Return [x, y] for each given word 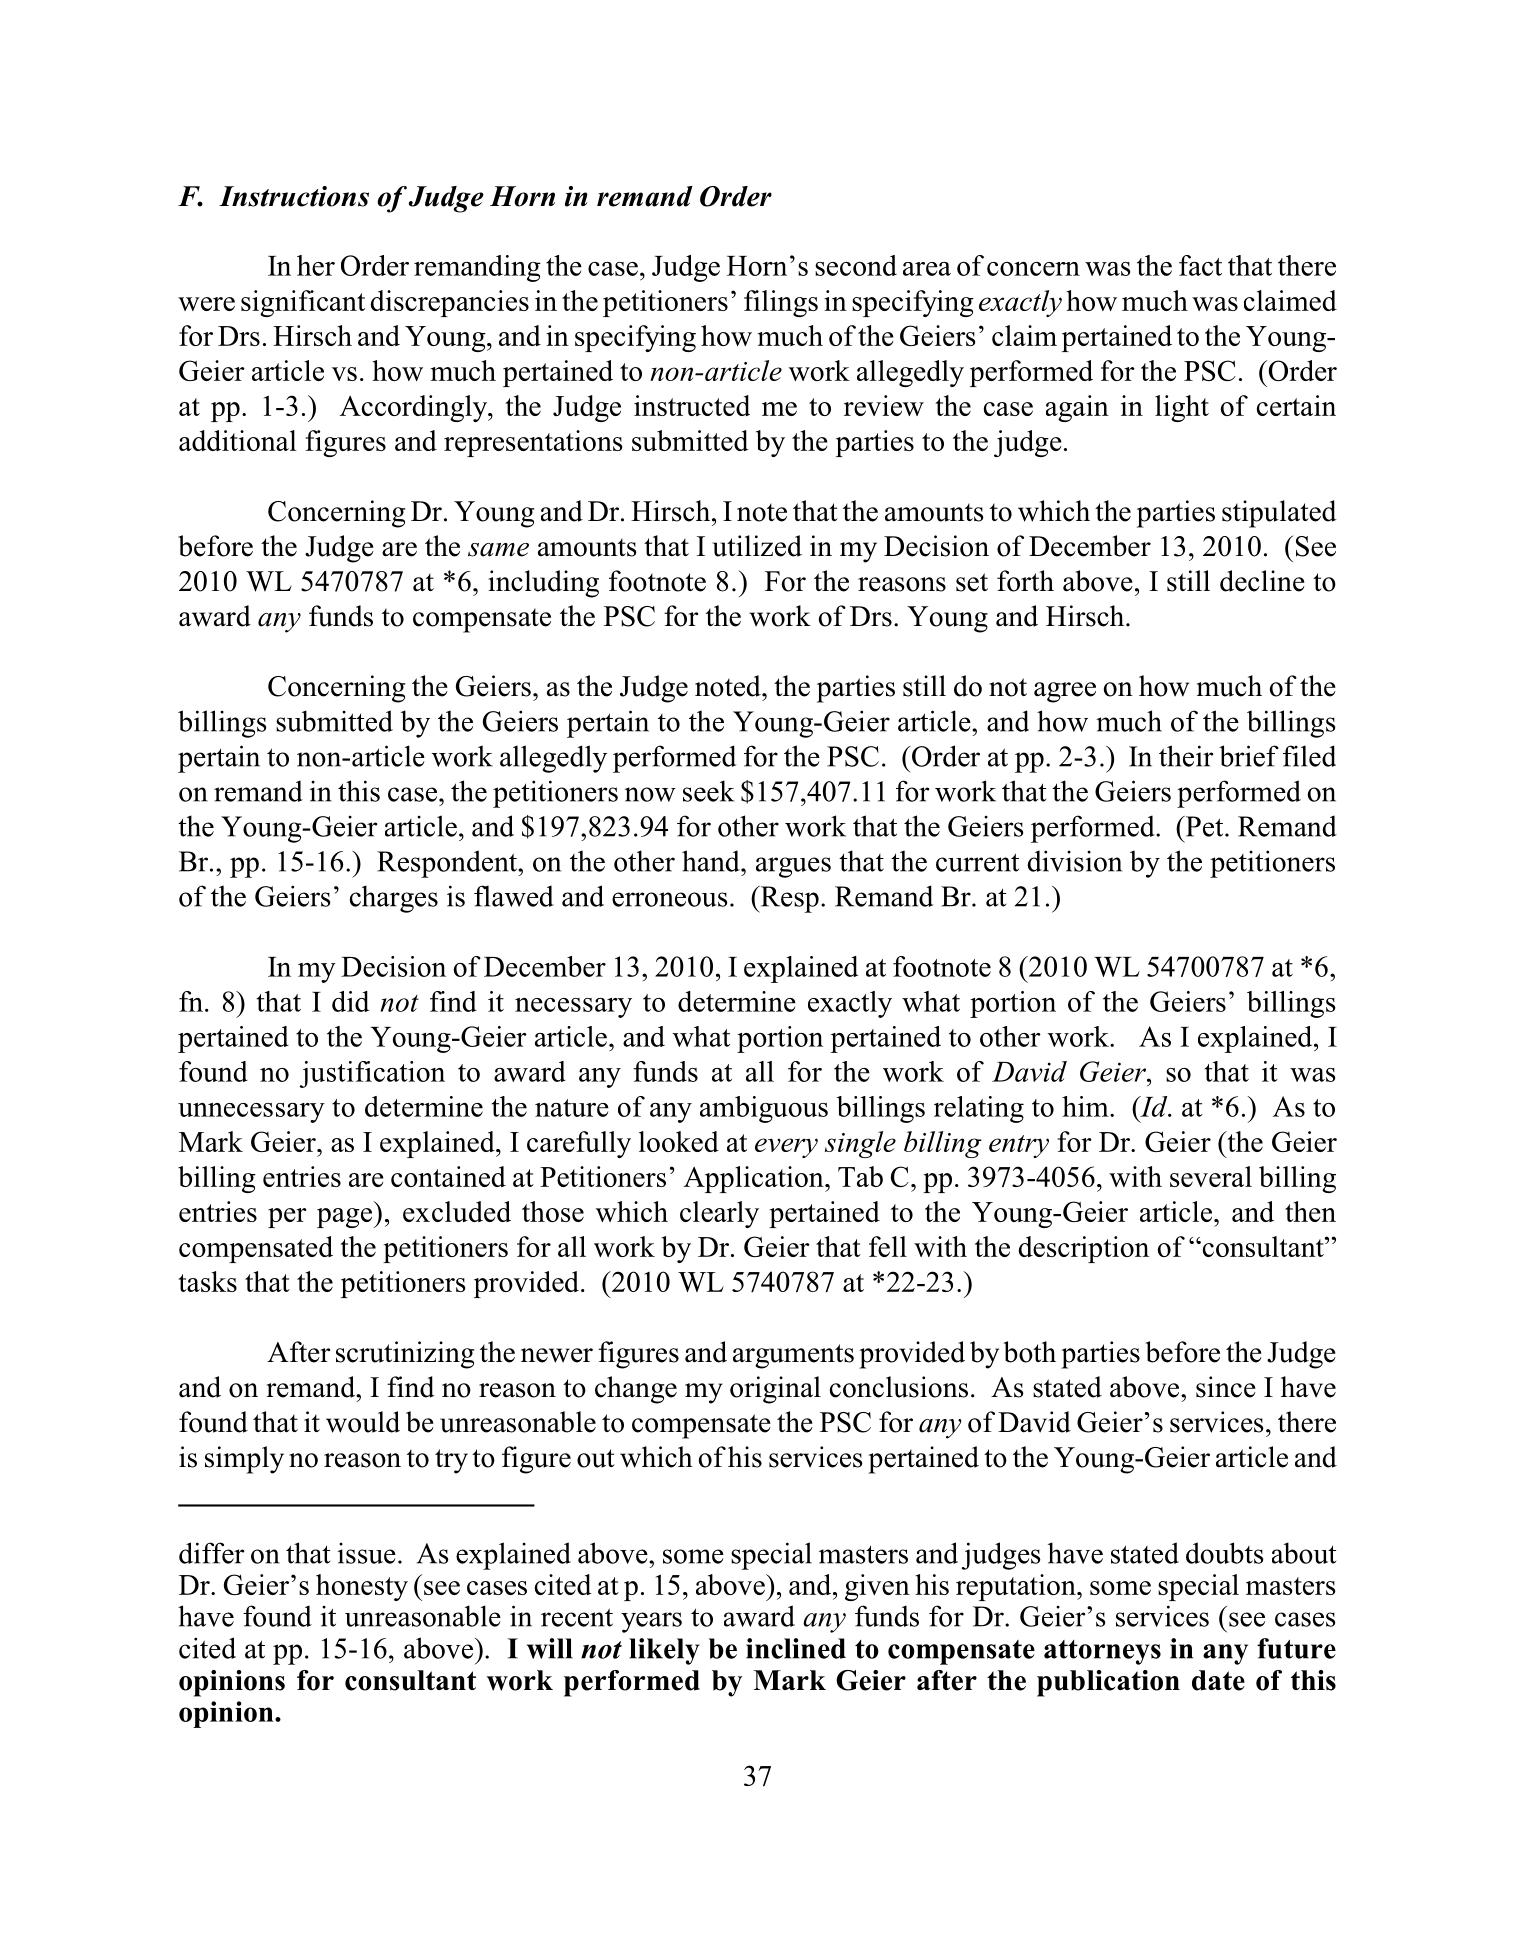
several [1211, 1176]
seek [708, 791]
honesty [362, 1587]
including [543, 584]
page [346, 1218]
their [1186, 756]
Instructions [294, 196]
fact [1200, 265]
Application [755, 1179]
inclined [796, 1648]
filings [781, 303]
